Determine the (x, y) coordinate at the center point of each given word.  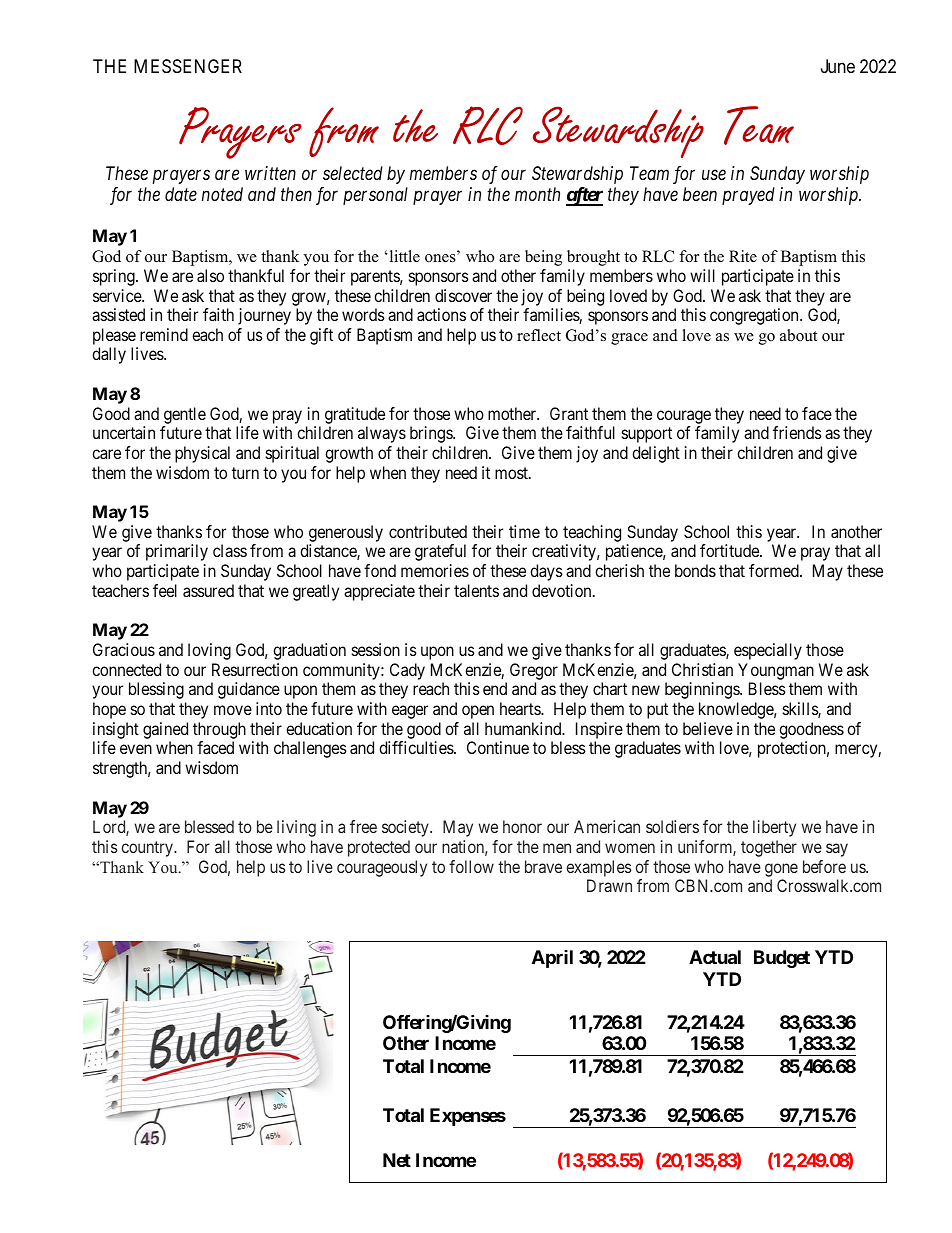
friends (797, 432)
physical (202, 454)
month (537, 194)
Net (397, 1160)
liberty (774, 828)
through (219, 732)
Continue (498, 747)
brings (432, 434)
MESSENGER (188, 66)
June (838, 66)
